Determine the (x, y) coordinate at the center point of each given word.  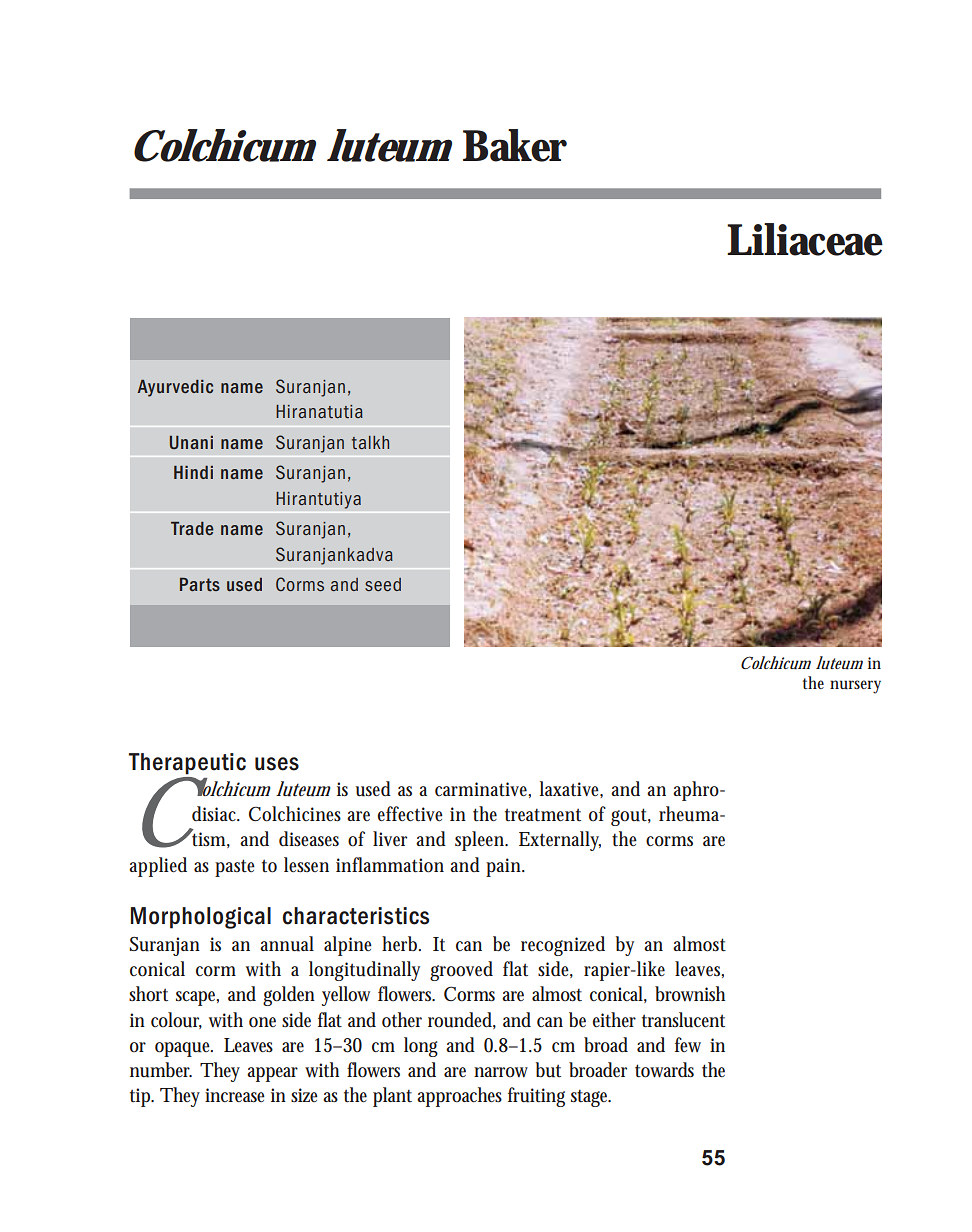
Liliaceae (805, 239)
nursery (855, 687)
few (688, 1044)
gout (631, 817)
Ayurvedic (175, 388)
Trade (192, 528)
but (548, 1070)
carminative (483, 790)
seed (383, 584)
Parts (200, 584)
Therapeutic (187, 764)
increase (235, 1095)
